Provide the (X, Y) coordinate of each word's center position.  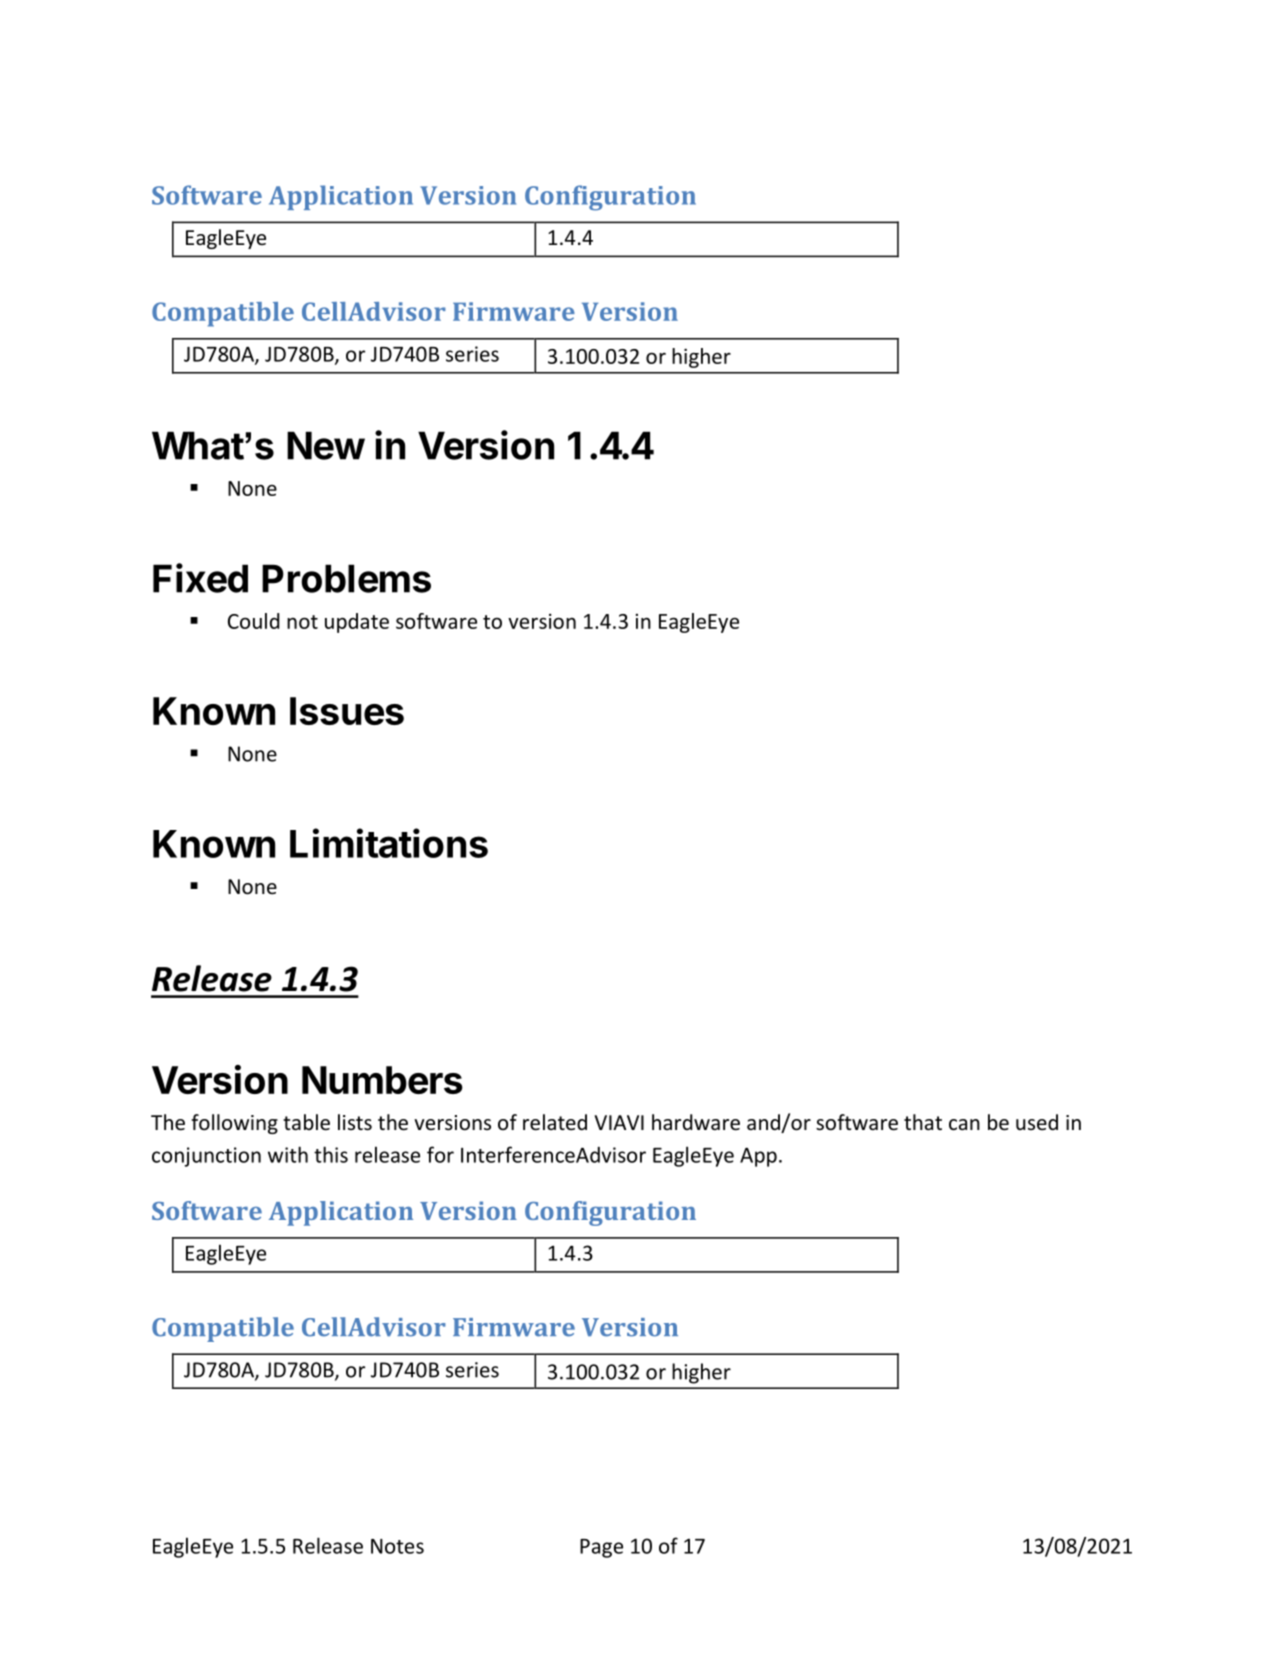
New (326, 445)
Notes (397, 1546)
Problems (346, 578)
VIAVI (619, 1122)
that (923, 1122)
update (357, 623)
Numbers (382, 1080)
